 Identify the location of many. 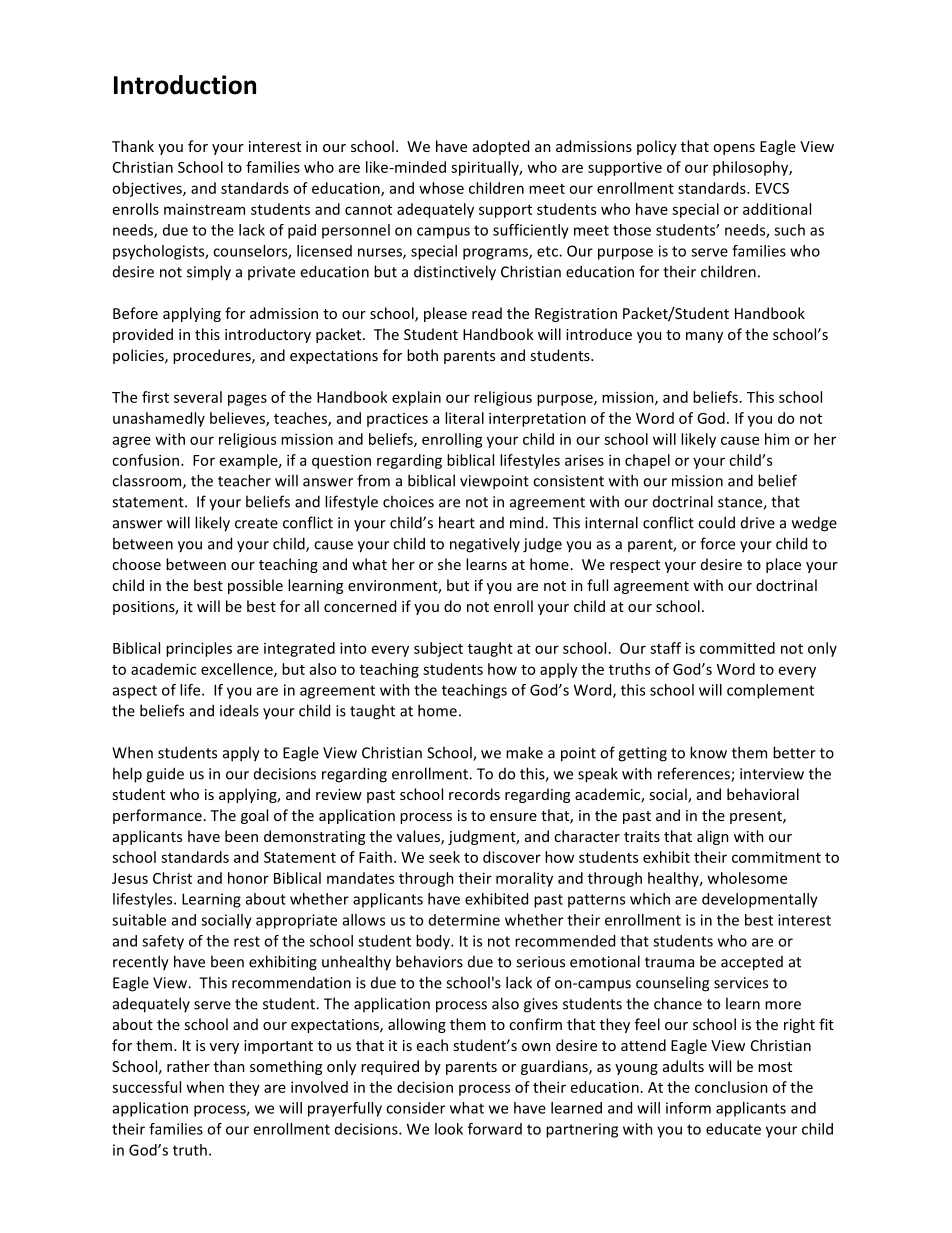
(704, 337).
